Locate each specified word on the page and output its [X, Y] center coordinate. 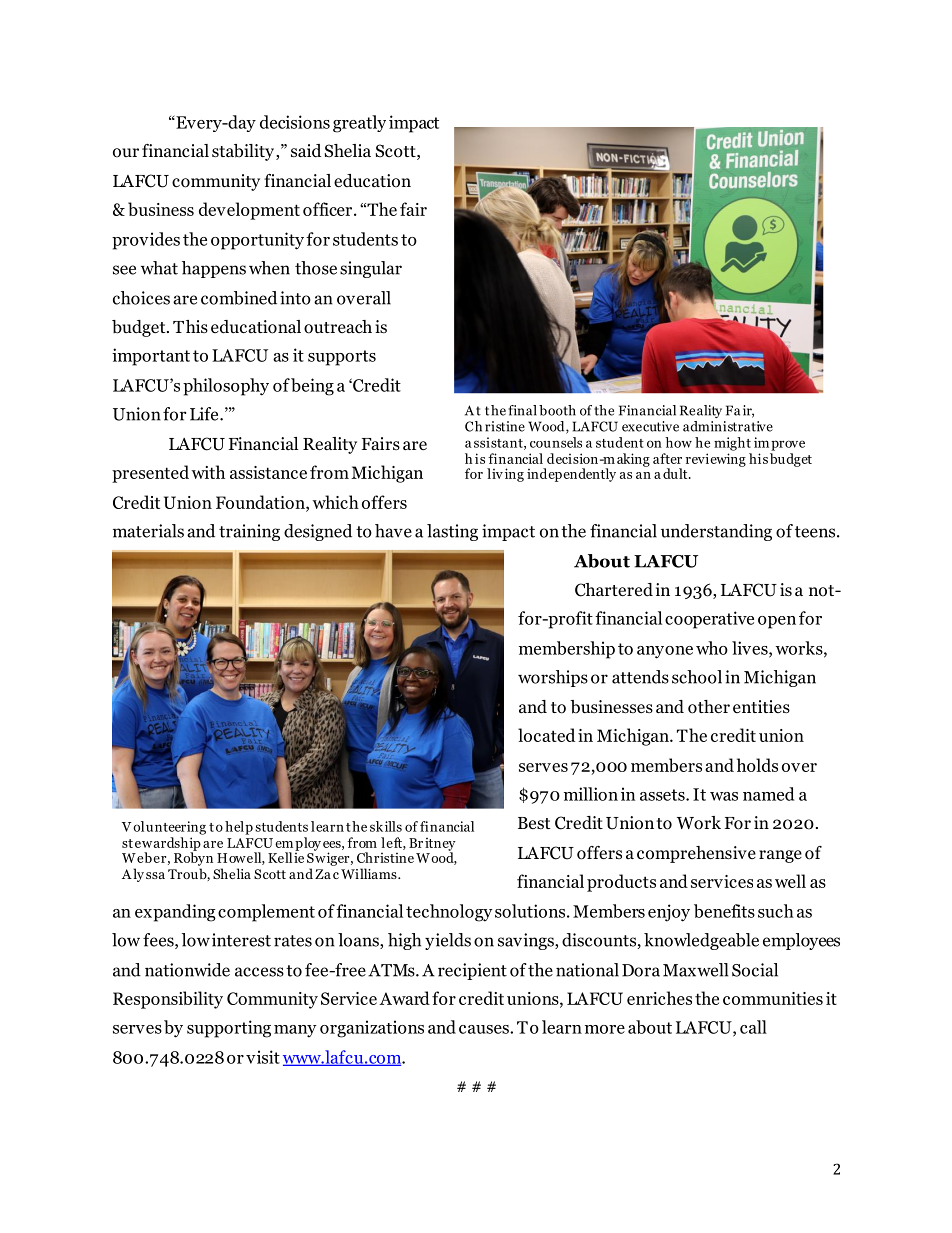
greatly [359, 124]
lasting [452, 532]
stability [243, 152]
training [249, 532]
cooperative [709, 620]
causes [485, 1029]
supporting [229, 1029]
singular [371, 269]
